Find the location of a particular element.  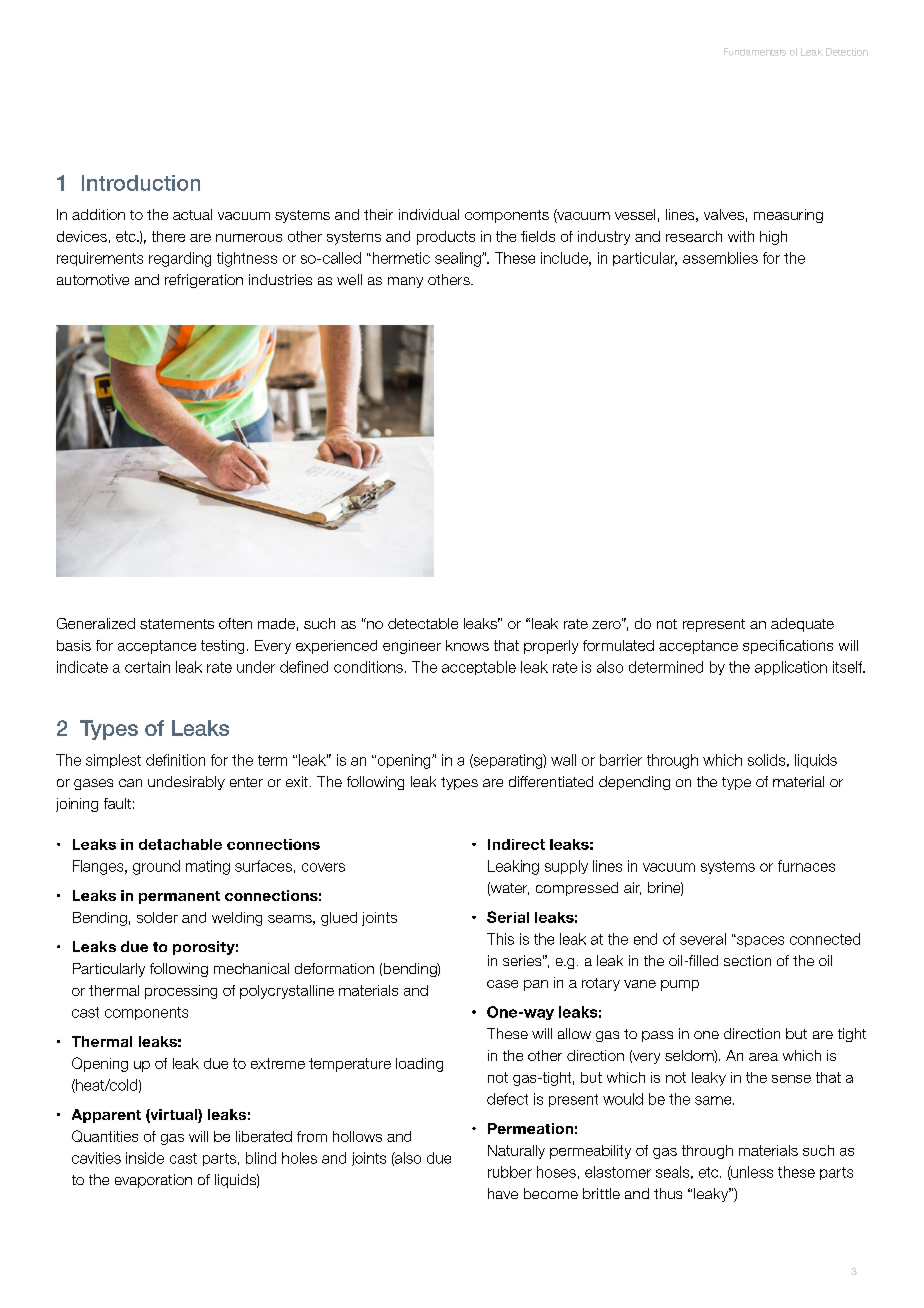

individual is located at coordinates (429, 214).
